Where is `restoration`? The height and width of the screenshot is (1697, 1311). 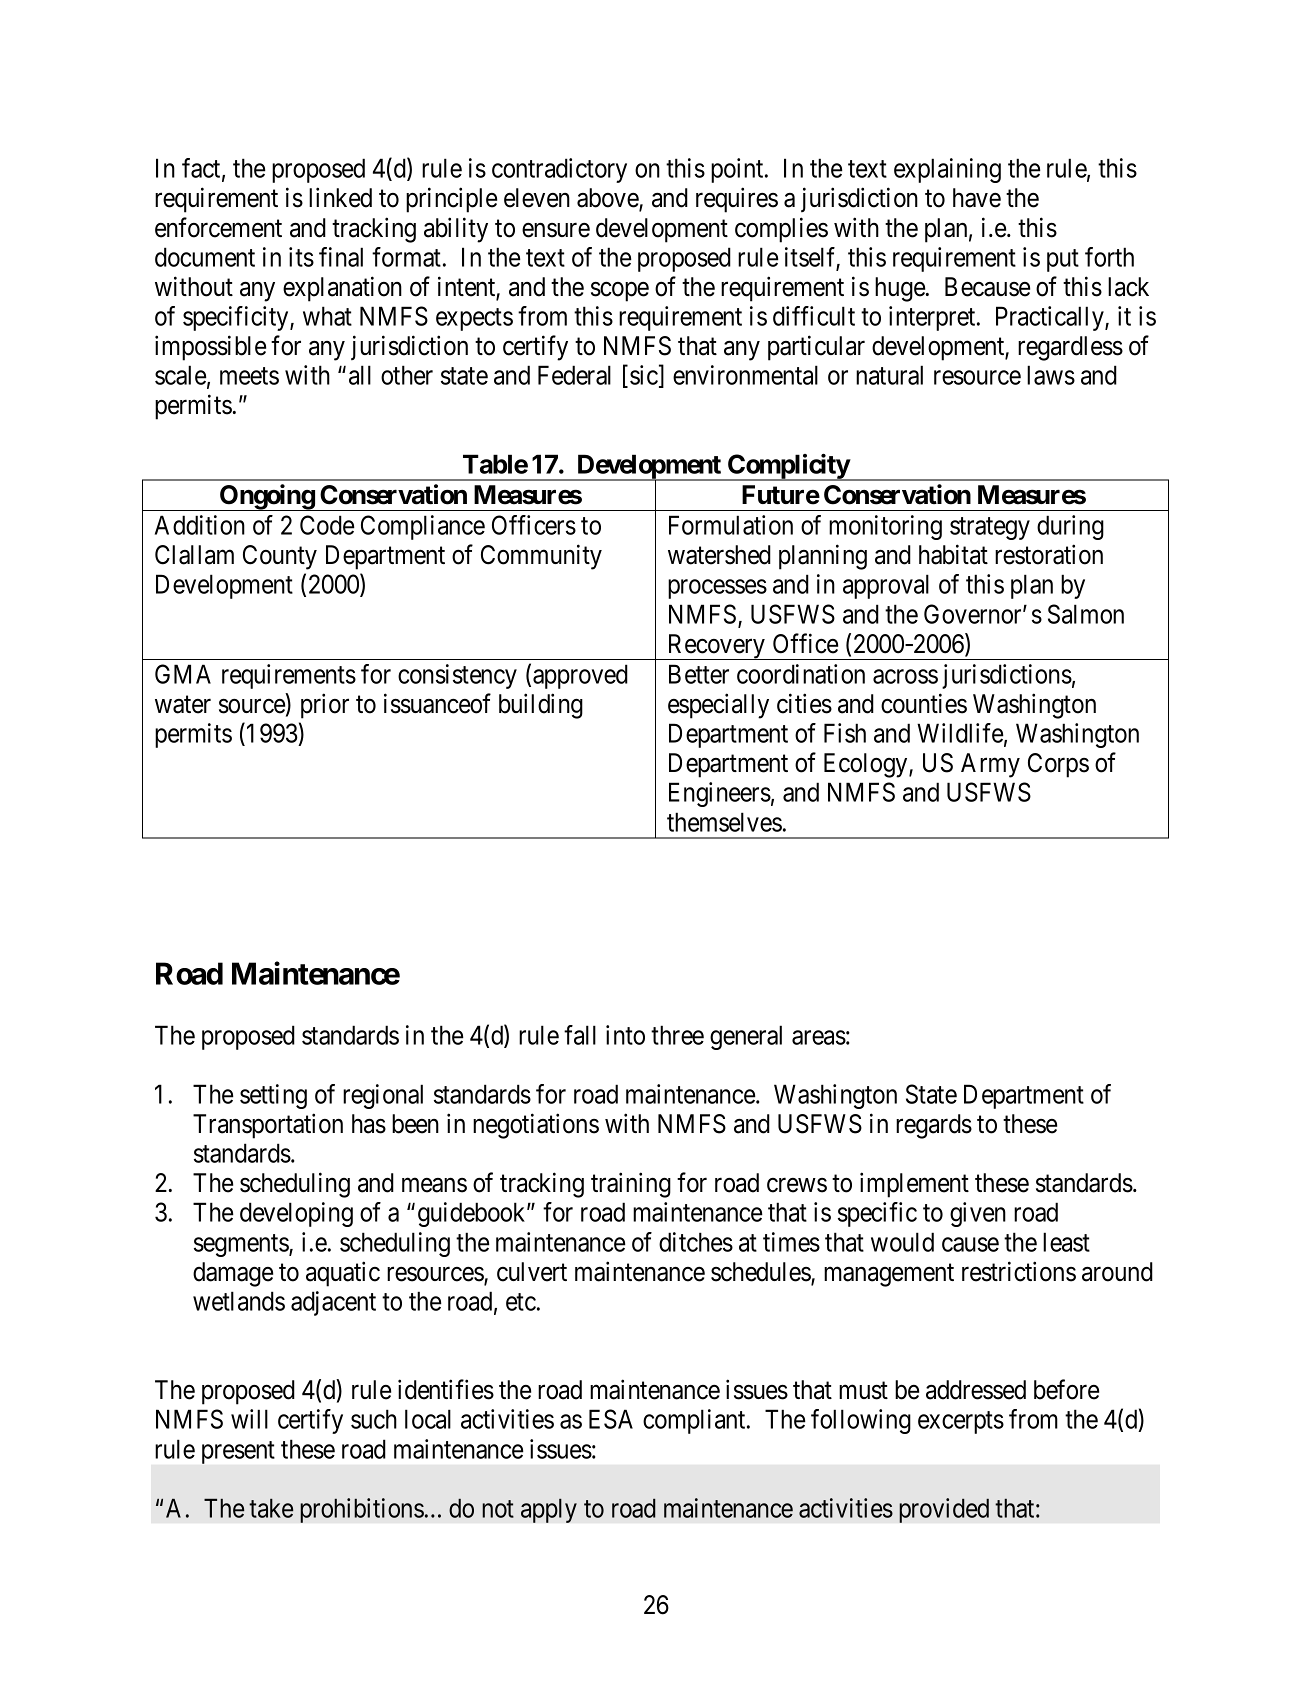
restoration is located at coordinates (1049, 554).
